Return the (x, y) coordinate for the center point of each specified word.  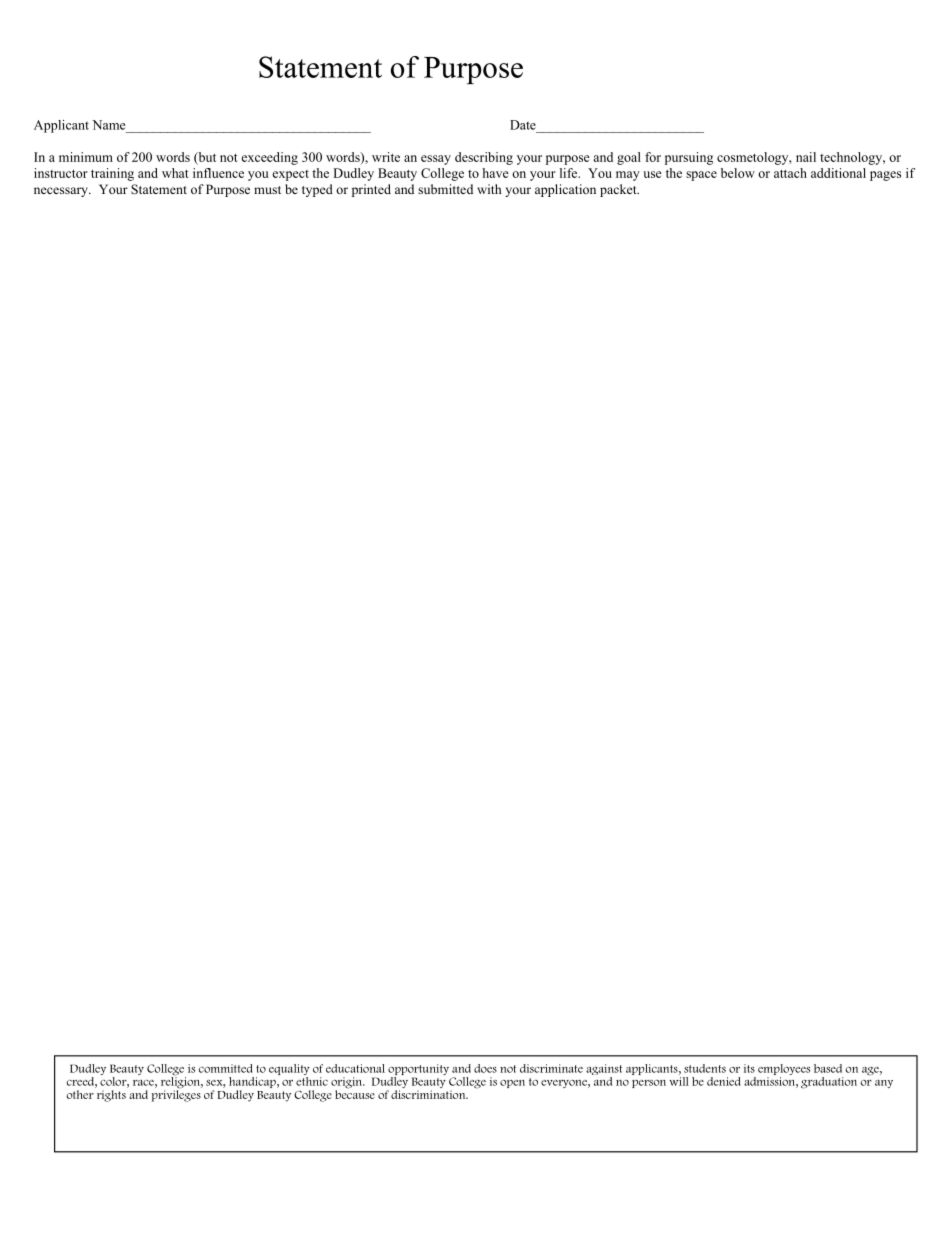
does (485, 1068)
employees (784, 1071)
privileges (176, 1095)
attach (790, 173)
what (175, 173)
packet (619, 190)
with (489, 189)
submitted (445, 189)
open (512, 1084)
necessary (62, 192)
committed (226, 1068)
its (749, 1068)
